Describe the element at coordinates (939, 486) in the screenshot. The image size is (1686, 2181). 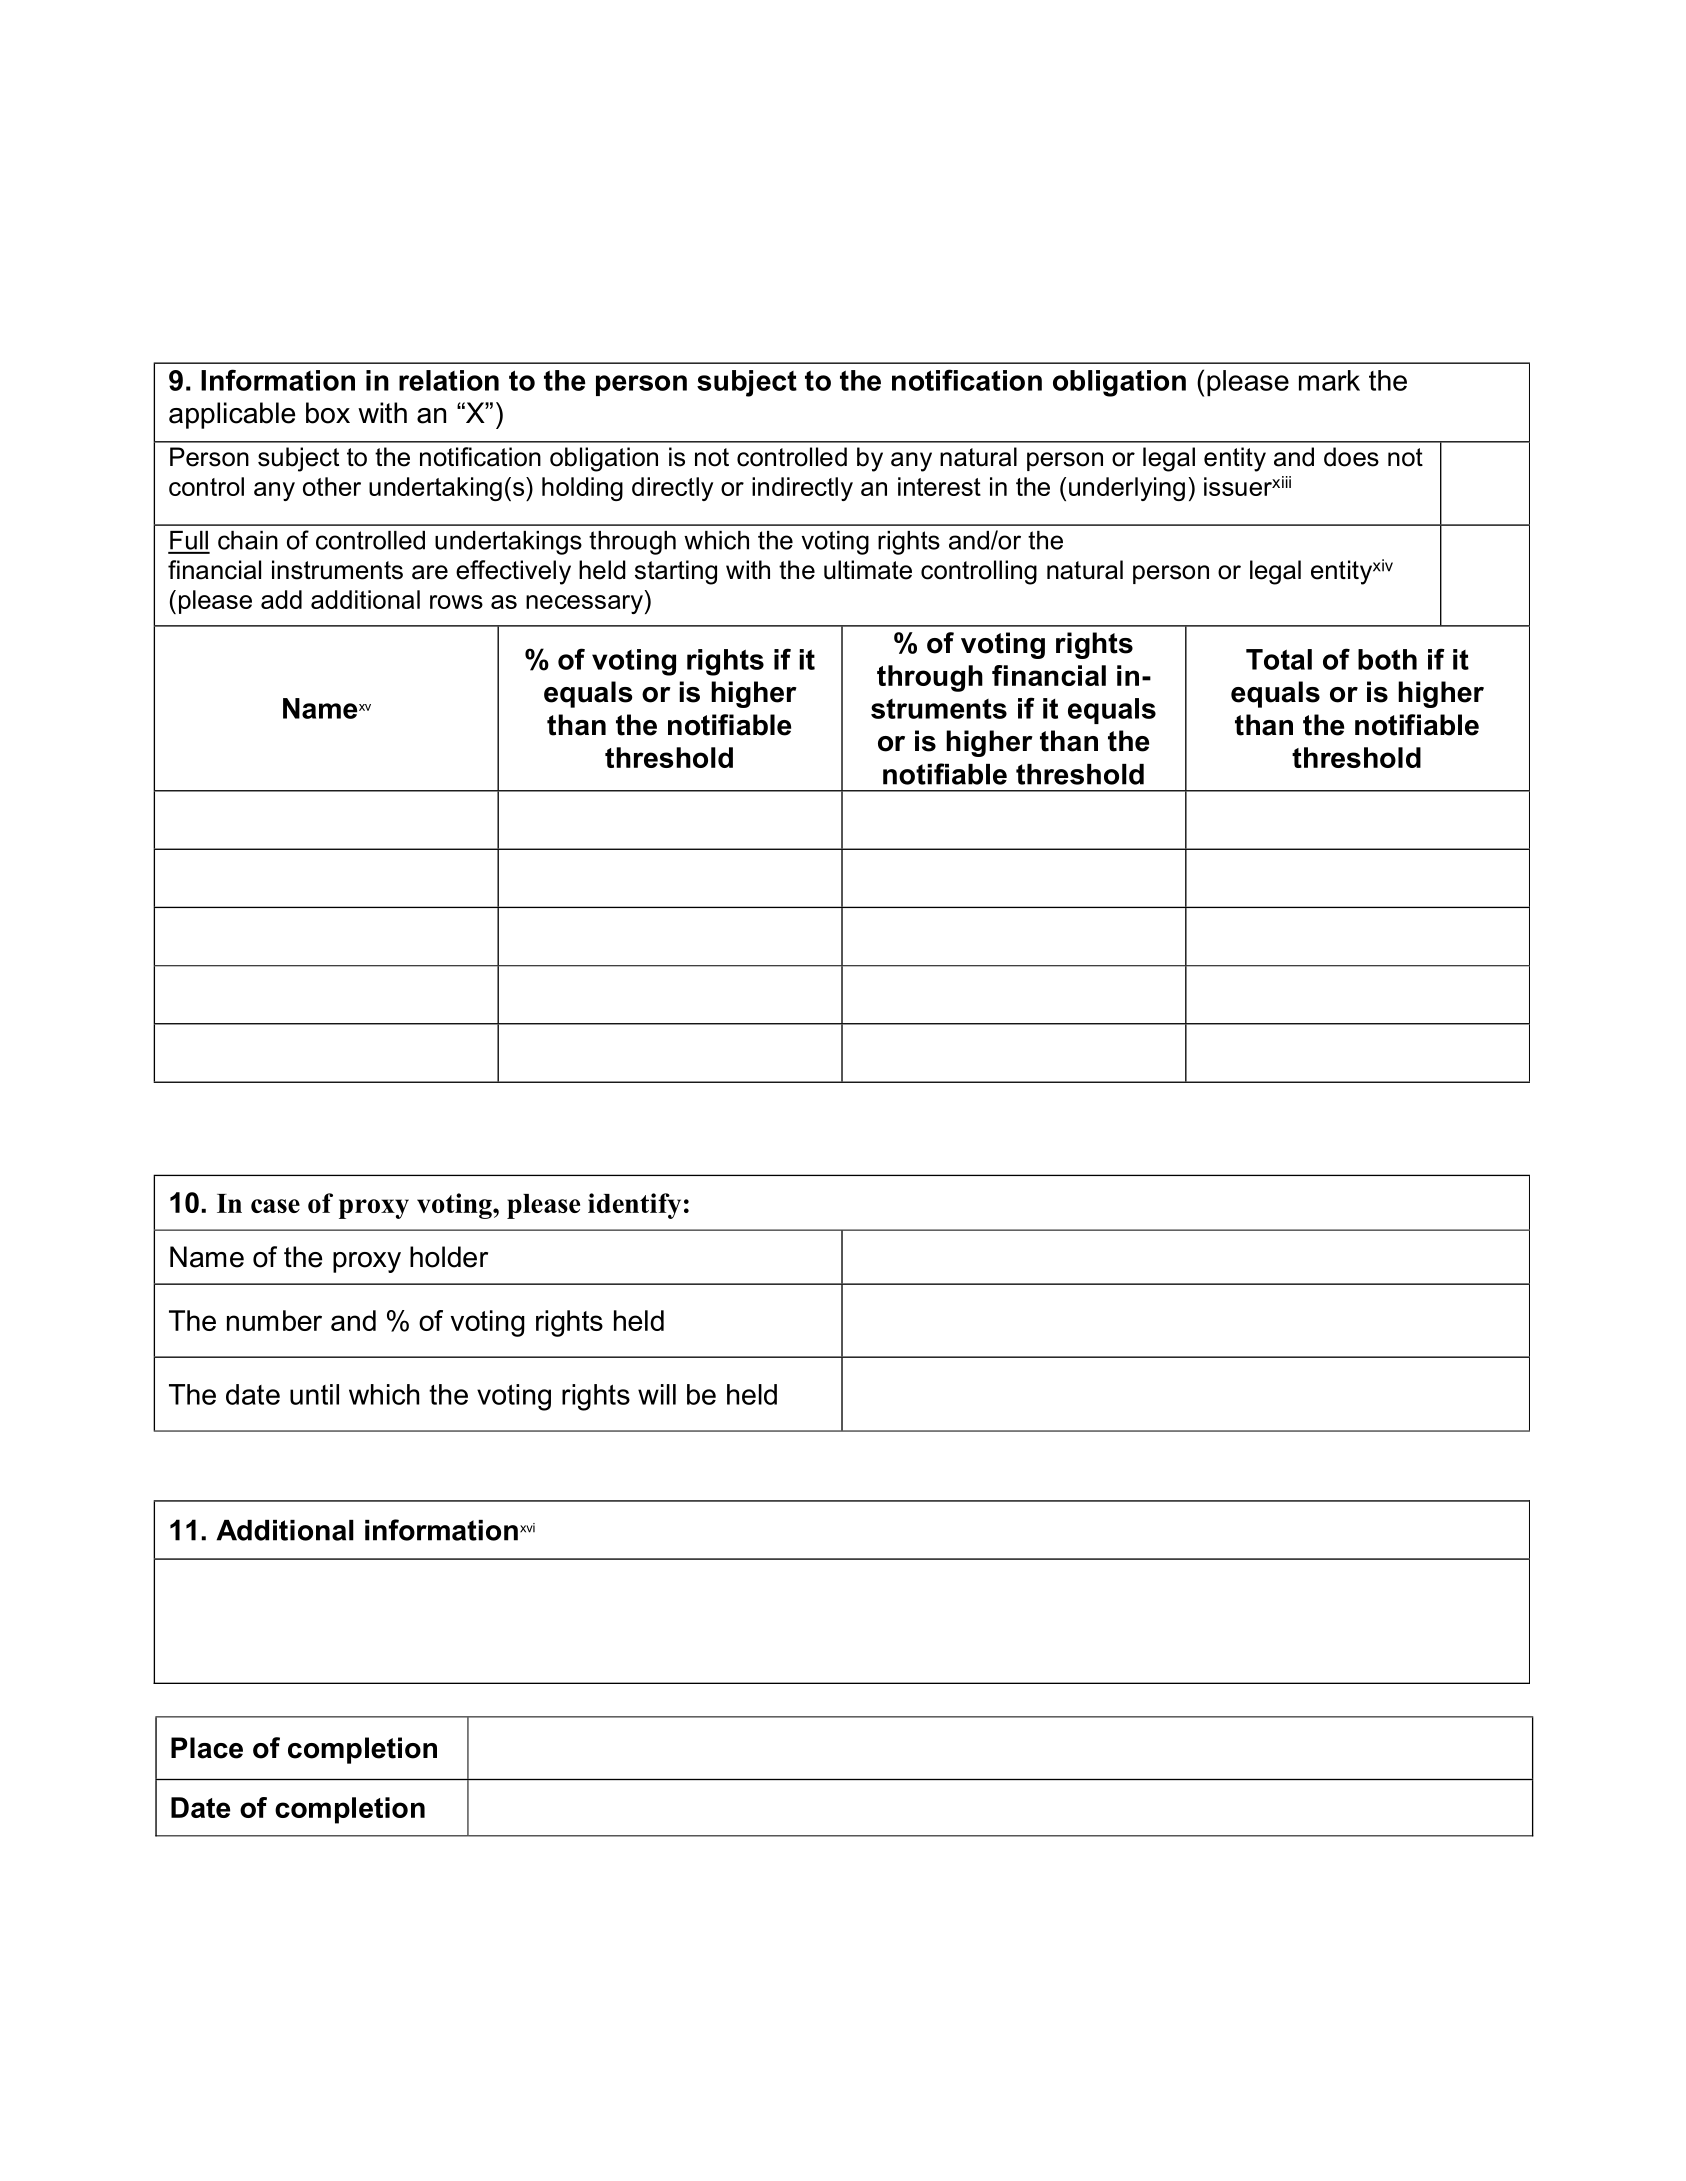
I see `interest` at that location.
